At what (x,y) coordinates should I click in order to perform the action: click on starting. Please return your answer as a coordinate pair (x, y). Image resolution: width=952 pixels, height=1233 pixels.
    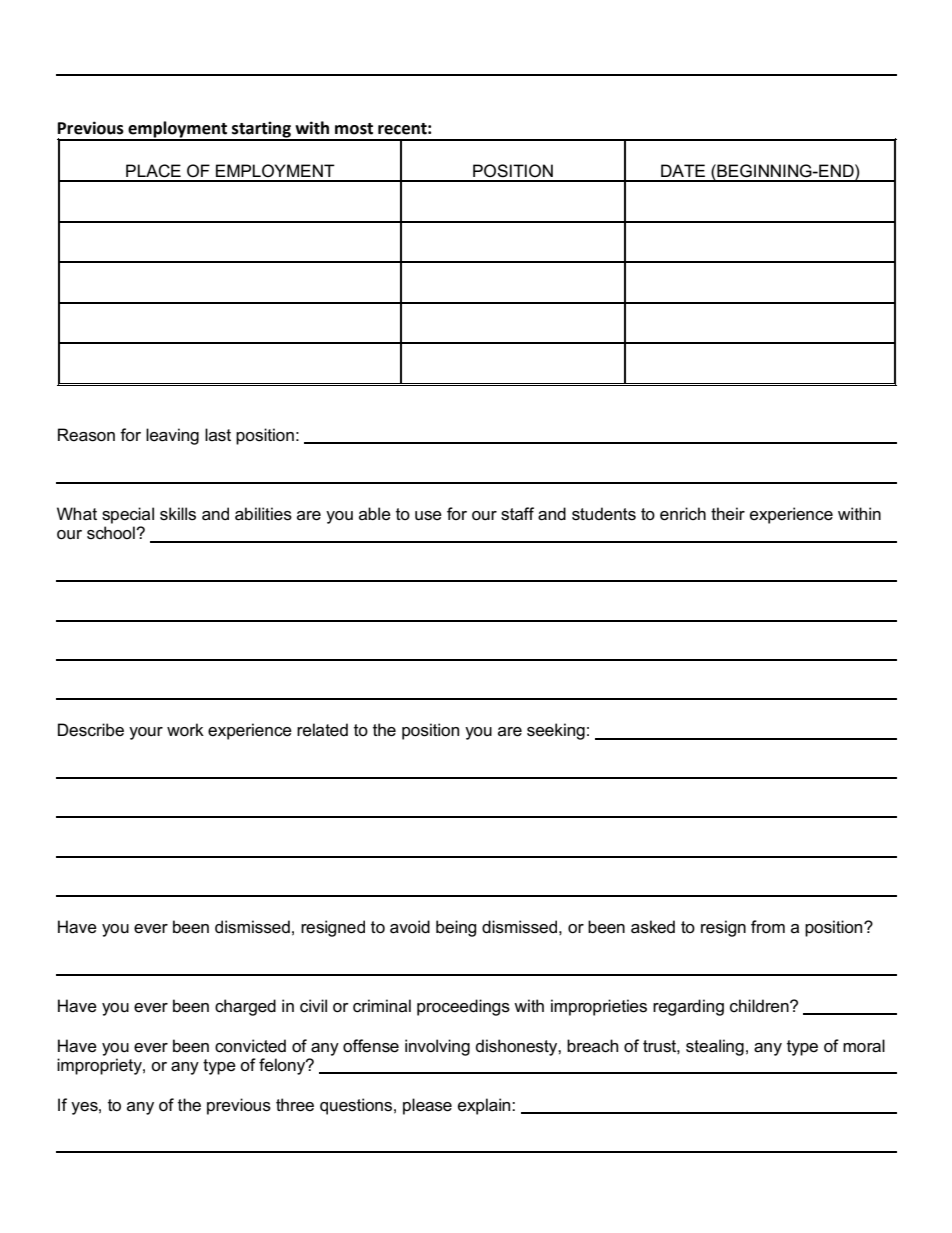
    Looking at the image, I should click on (261, 130).
